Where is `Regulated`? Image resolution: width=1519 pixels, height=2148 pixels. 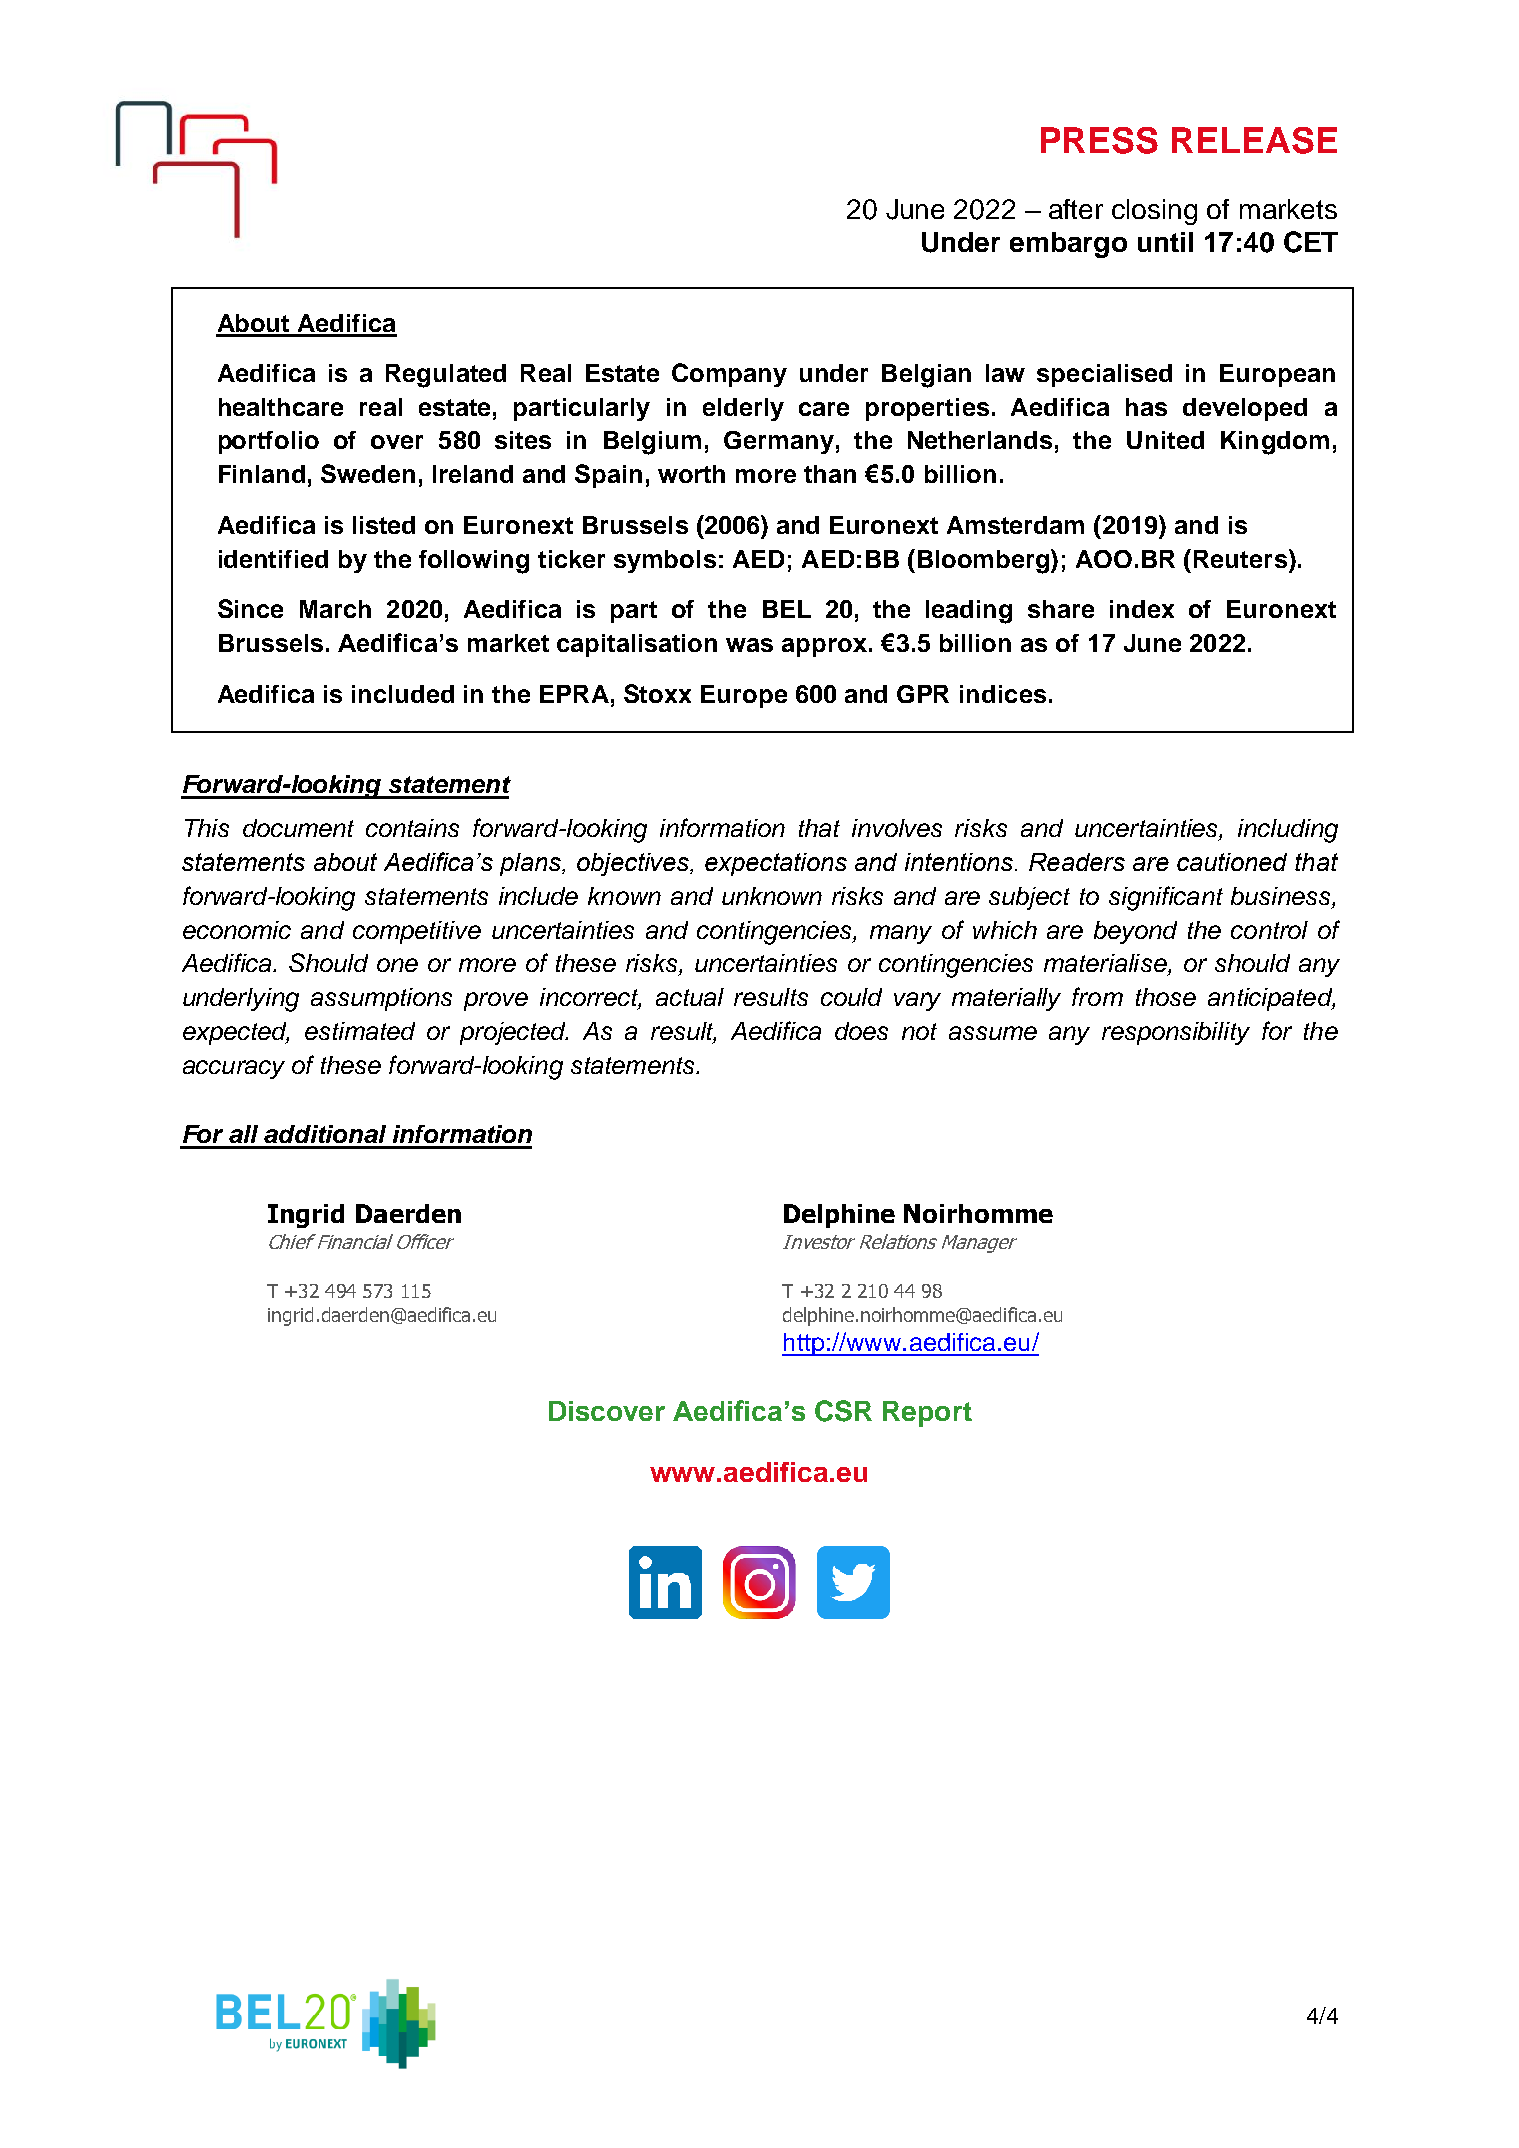
Regulated is located at coordinates (446, 376).
